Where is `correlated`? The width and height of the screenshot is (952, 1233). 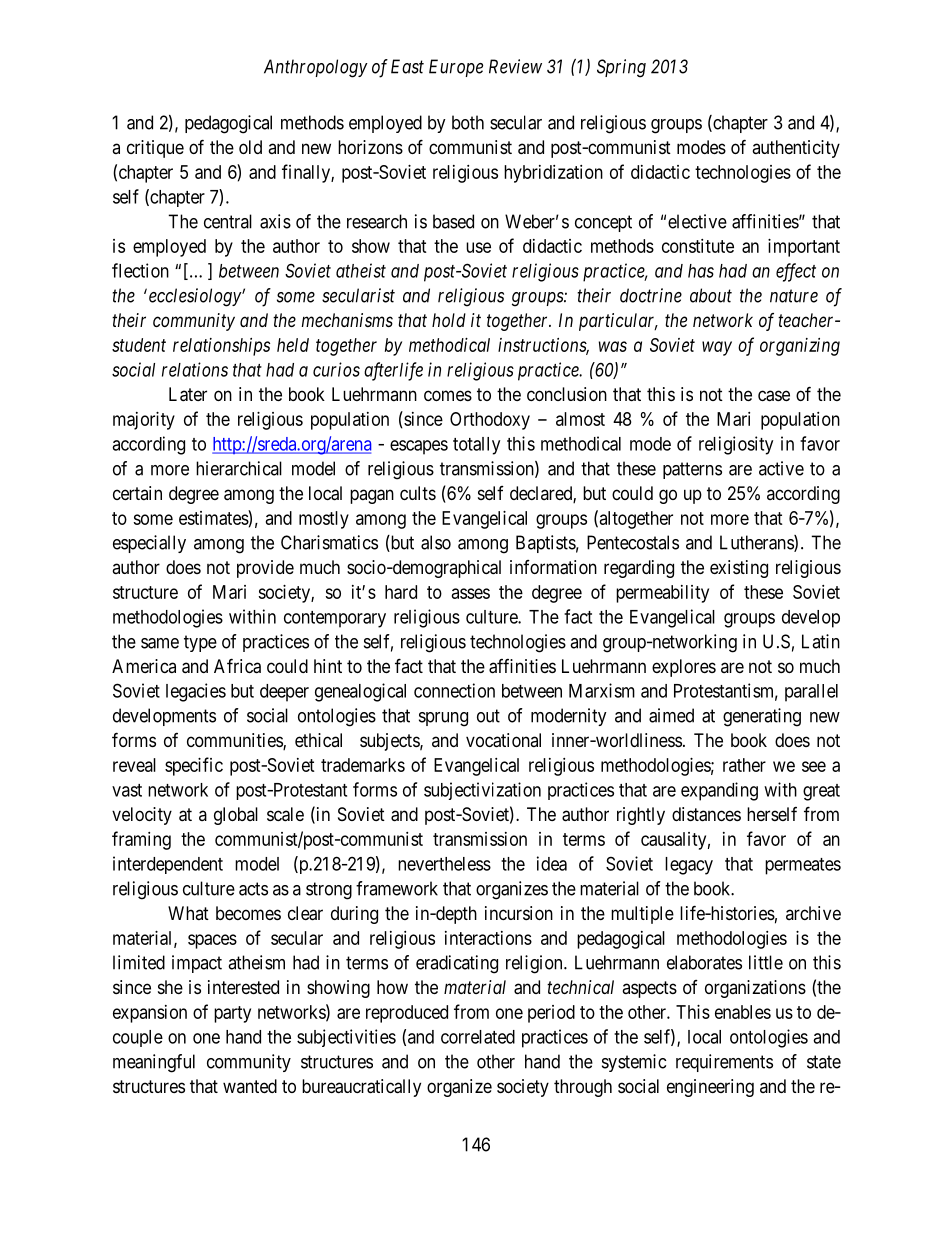 correlated is located at coordinates (478, 1037).
